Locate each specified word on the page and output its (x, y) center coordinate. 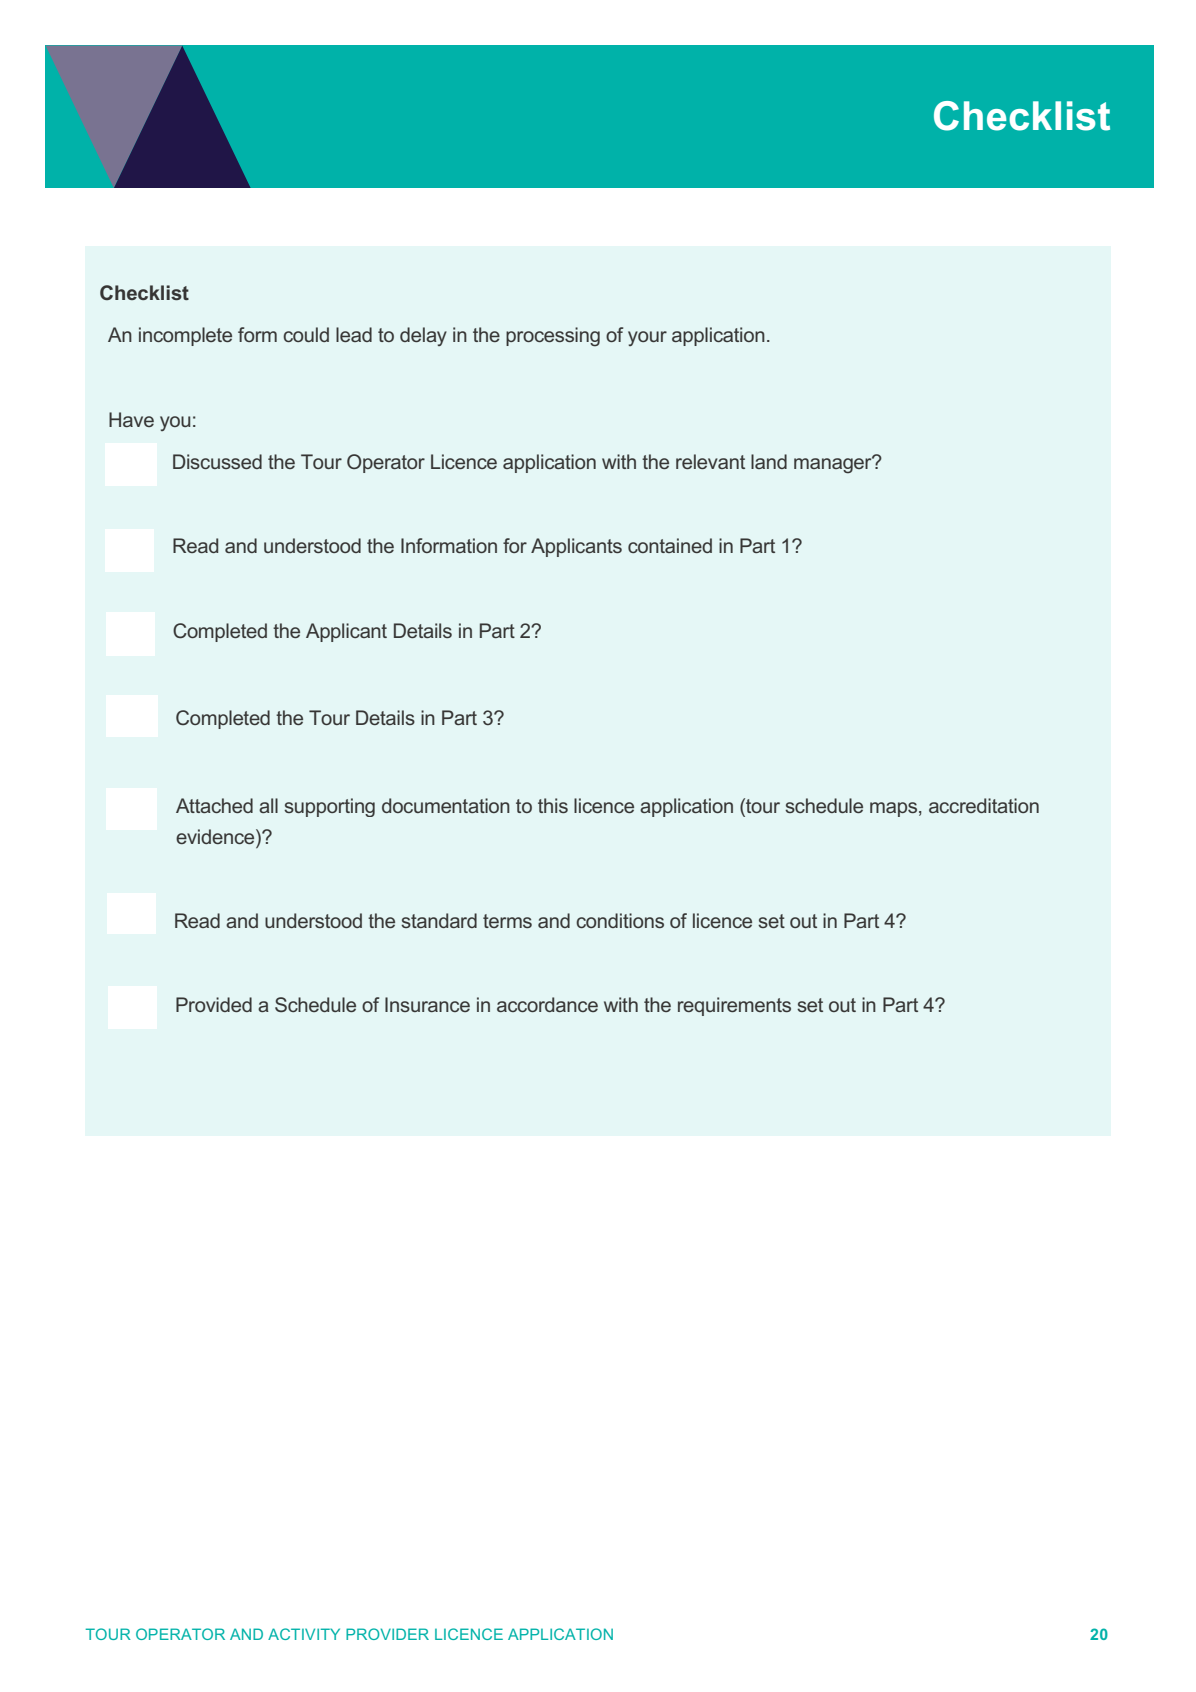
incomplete (185, 336)
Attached (214, 805)
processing (553, 337)
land (769, 461)
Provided (214, 1004)
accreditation (984, 805)
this (553, 805)
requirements (734, 1006)
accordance (547, 1004)
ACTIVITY (304, 1634)
